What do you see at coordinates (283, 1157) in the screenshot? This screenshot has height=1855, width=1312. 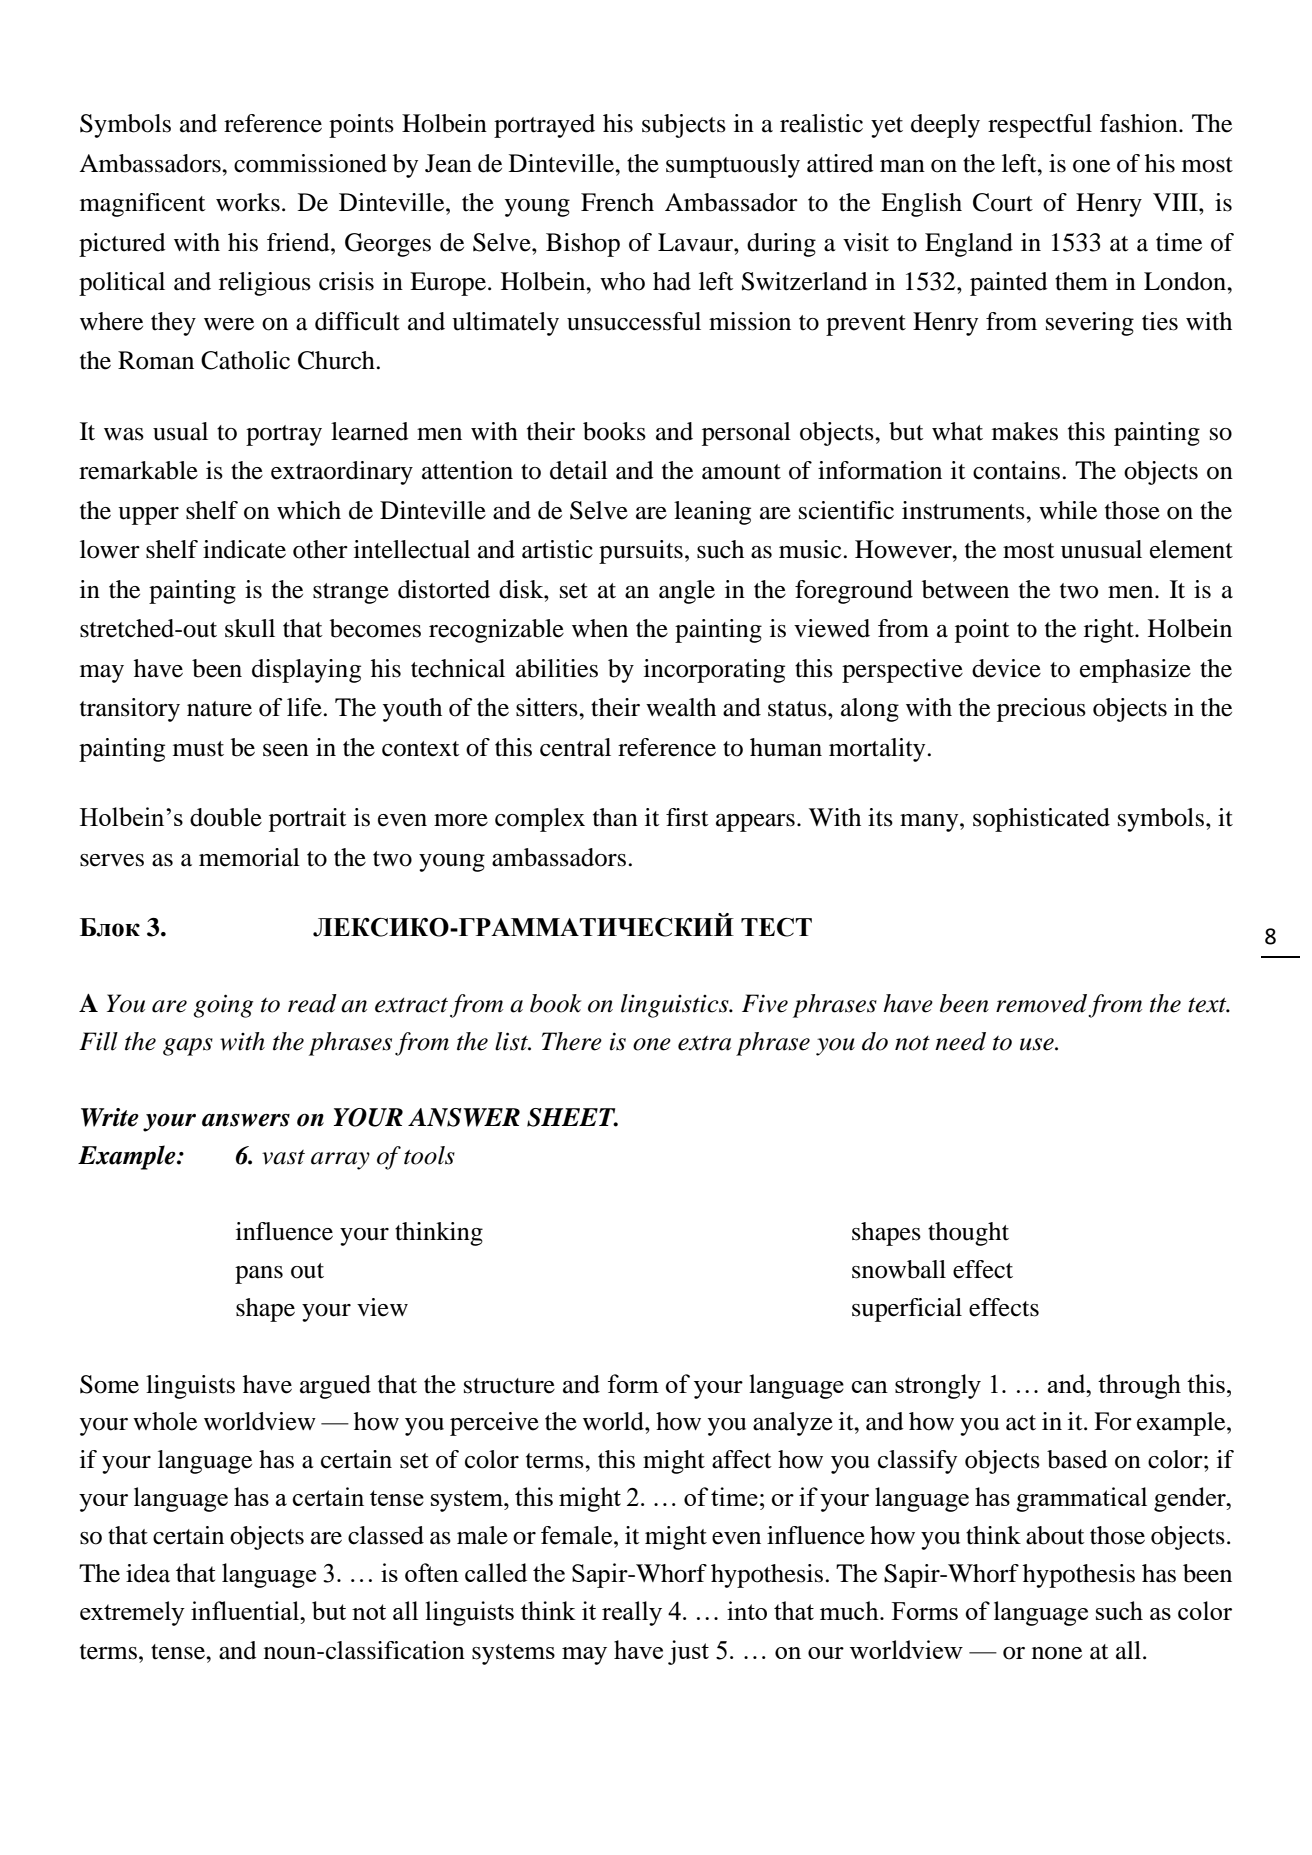 I see `vast` at bounding box center [283, 1157].
